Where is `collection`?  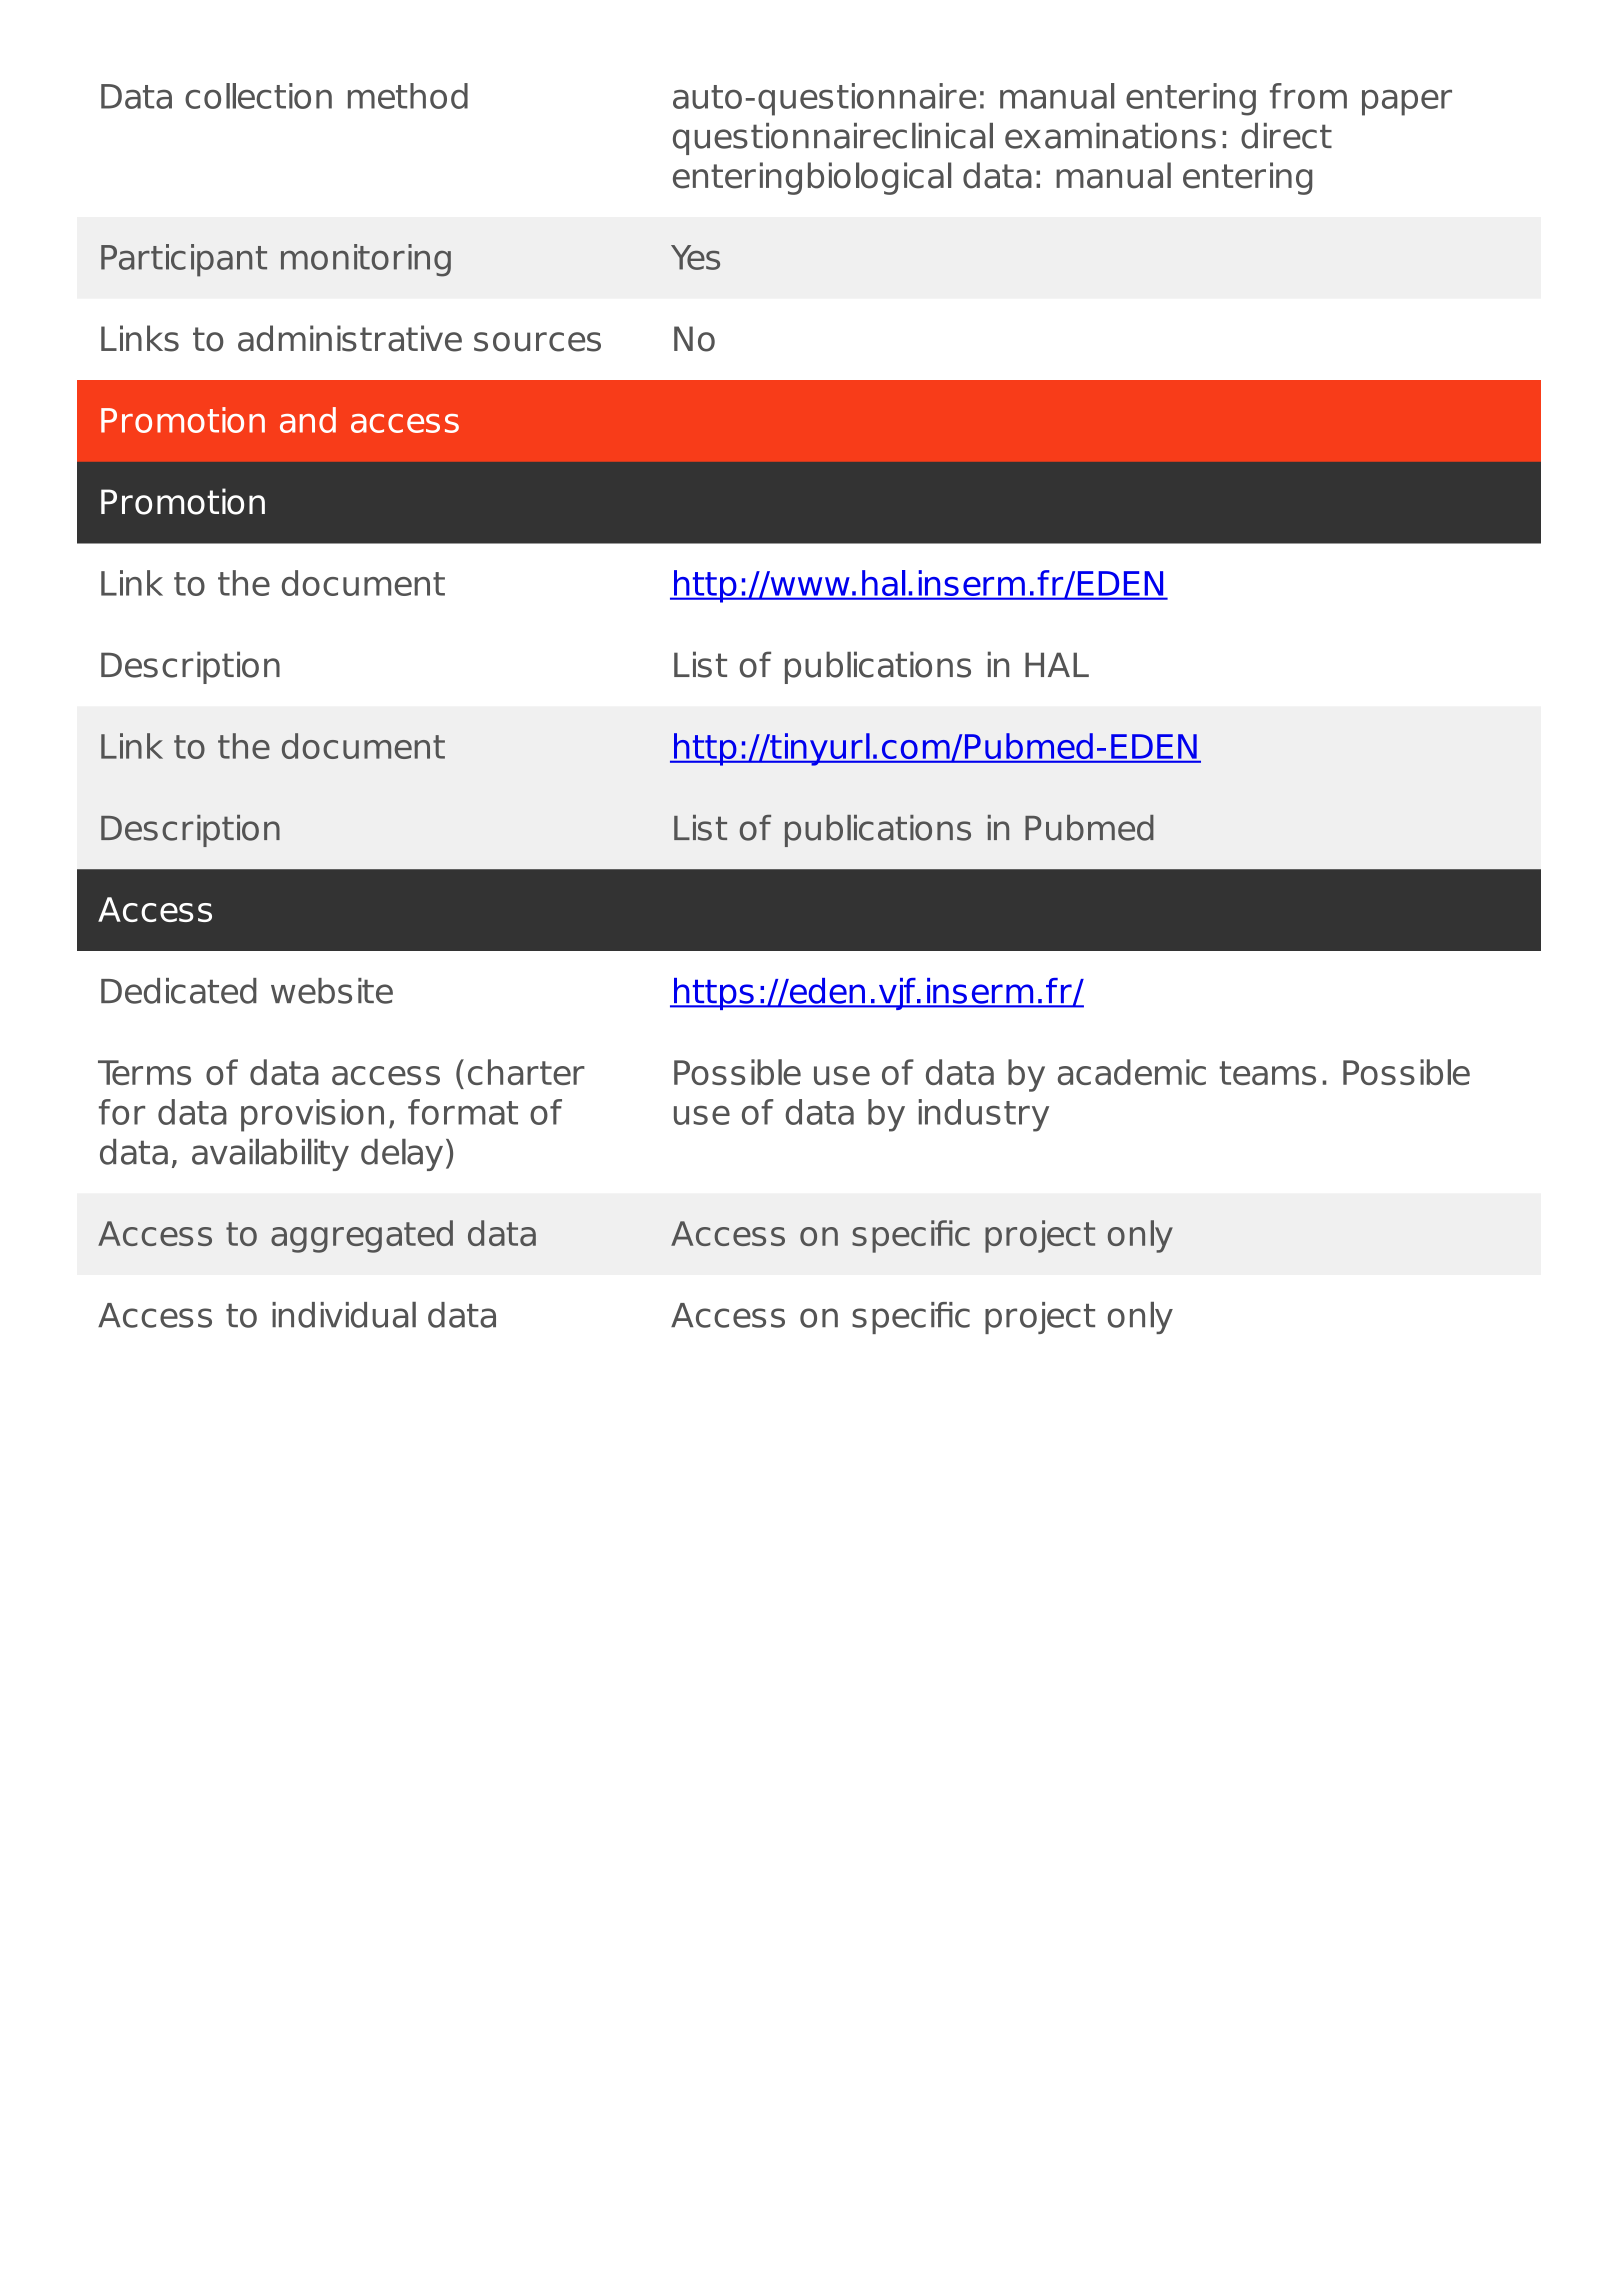 collection is located at coordinates (258, 96).
